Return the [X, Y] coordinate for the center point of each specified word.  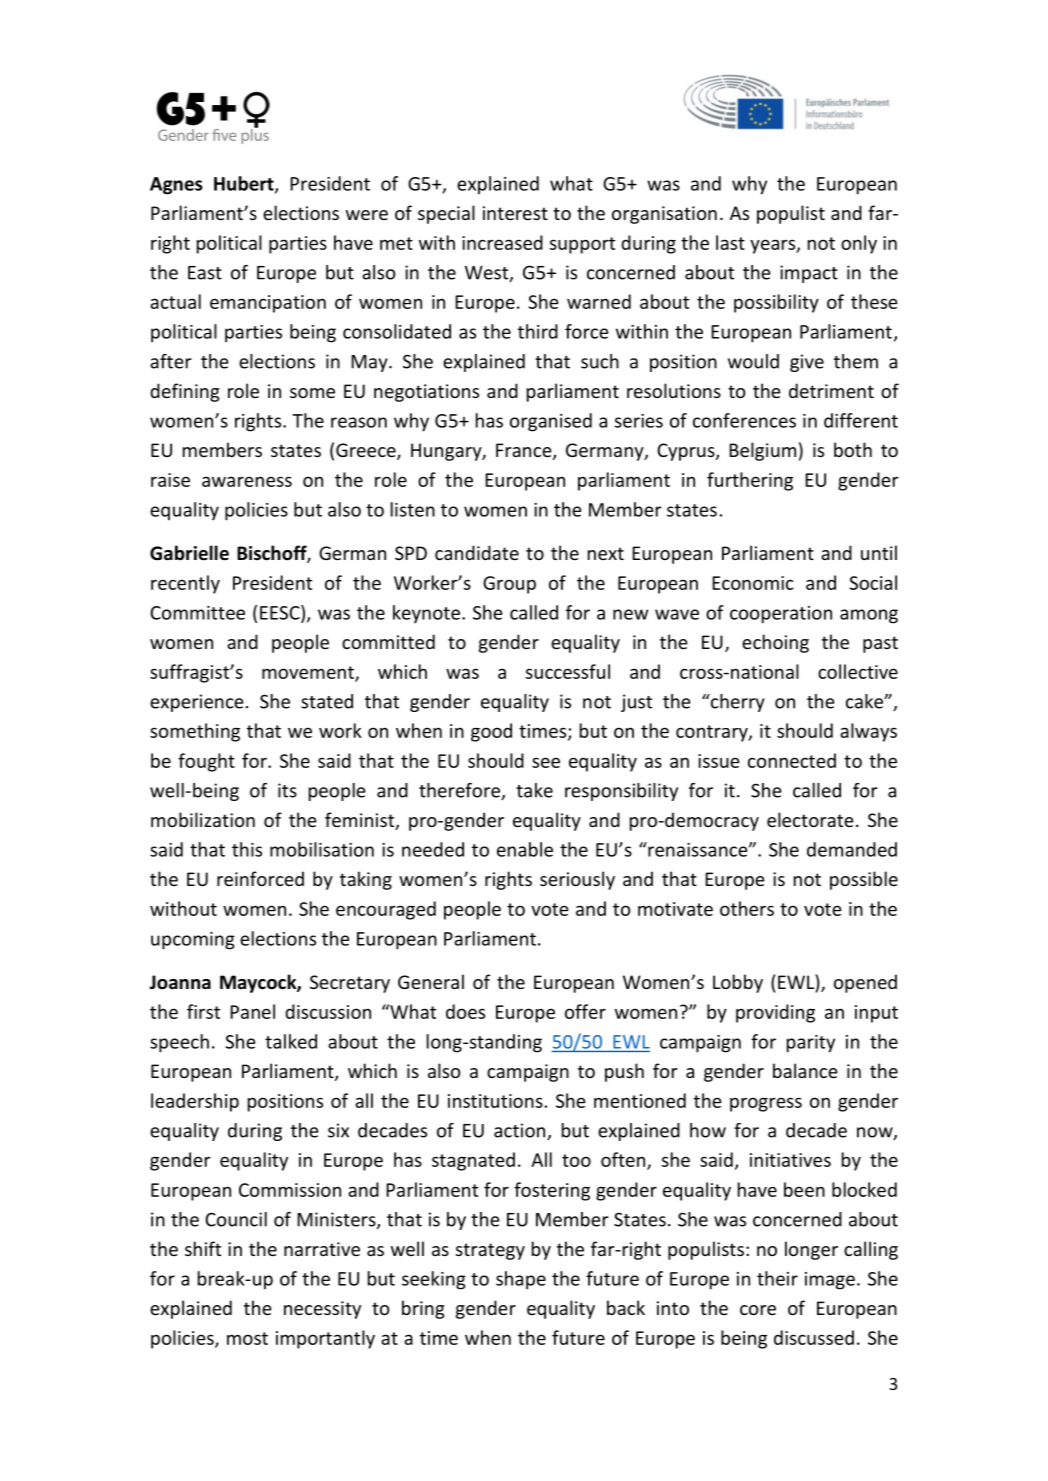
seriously [577, 880]
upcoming [193, 941]
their [777, 1278]
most [247, 1338]
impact [809, 274]
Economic [752, 583]
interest [515, 213]
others [747, 908]
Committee [197, 613]
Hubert [245, 184]
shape [521, 1280]
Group [509, 585]
